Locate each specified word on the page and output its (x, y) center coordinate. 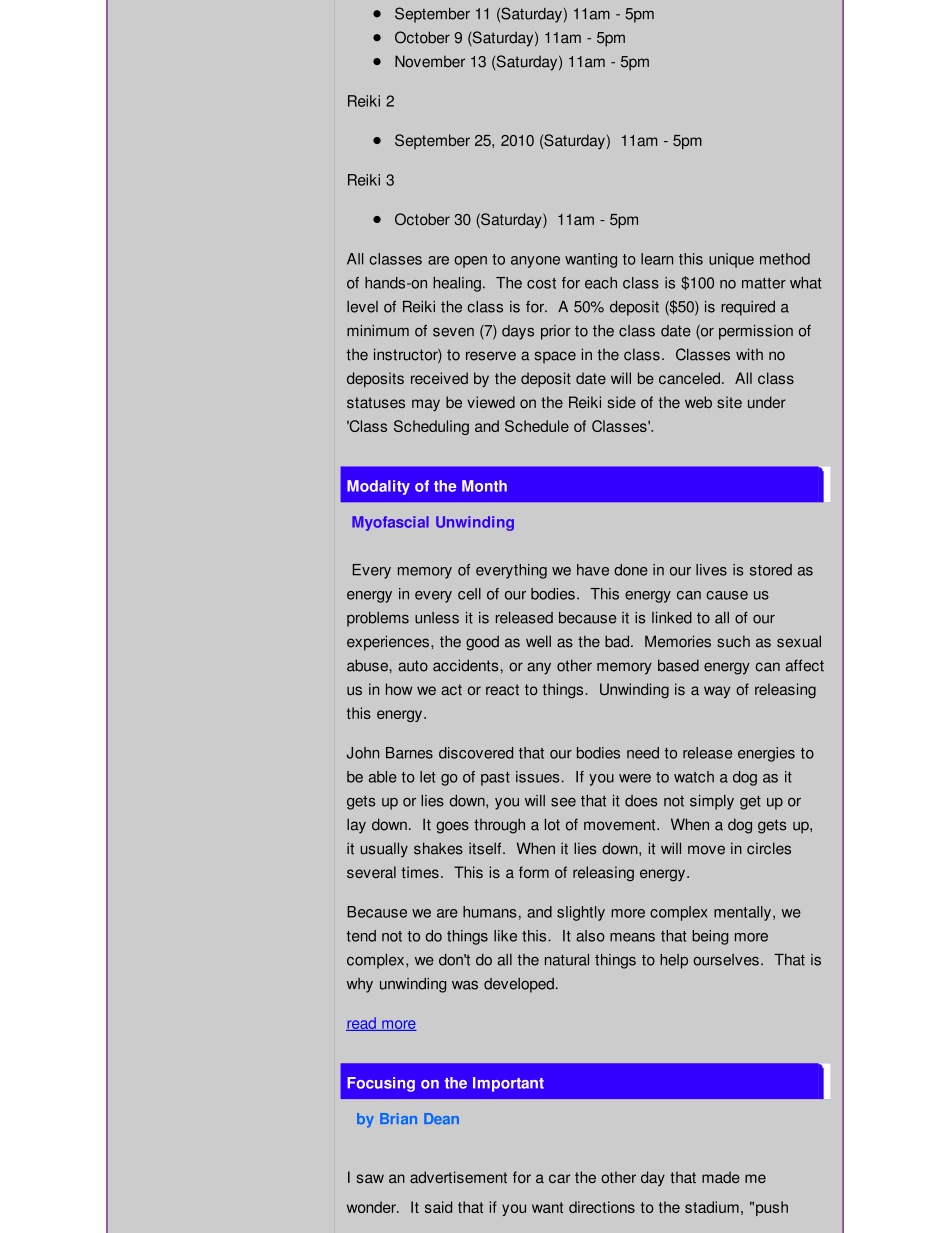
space (555, 357)
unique (731, 260)
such (733, 641)
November (430, 61)
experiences (388, 643)
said (438, 1207)
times (420, 872)
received (439, 378)
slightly (581, 913)
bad (618, 641)
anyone (535, 262)
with (749, 354)
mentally (744, 913)
